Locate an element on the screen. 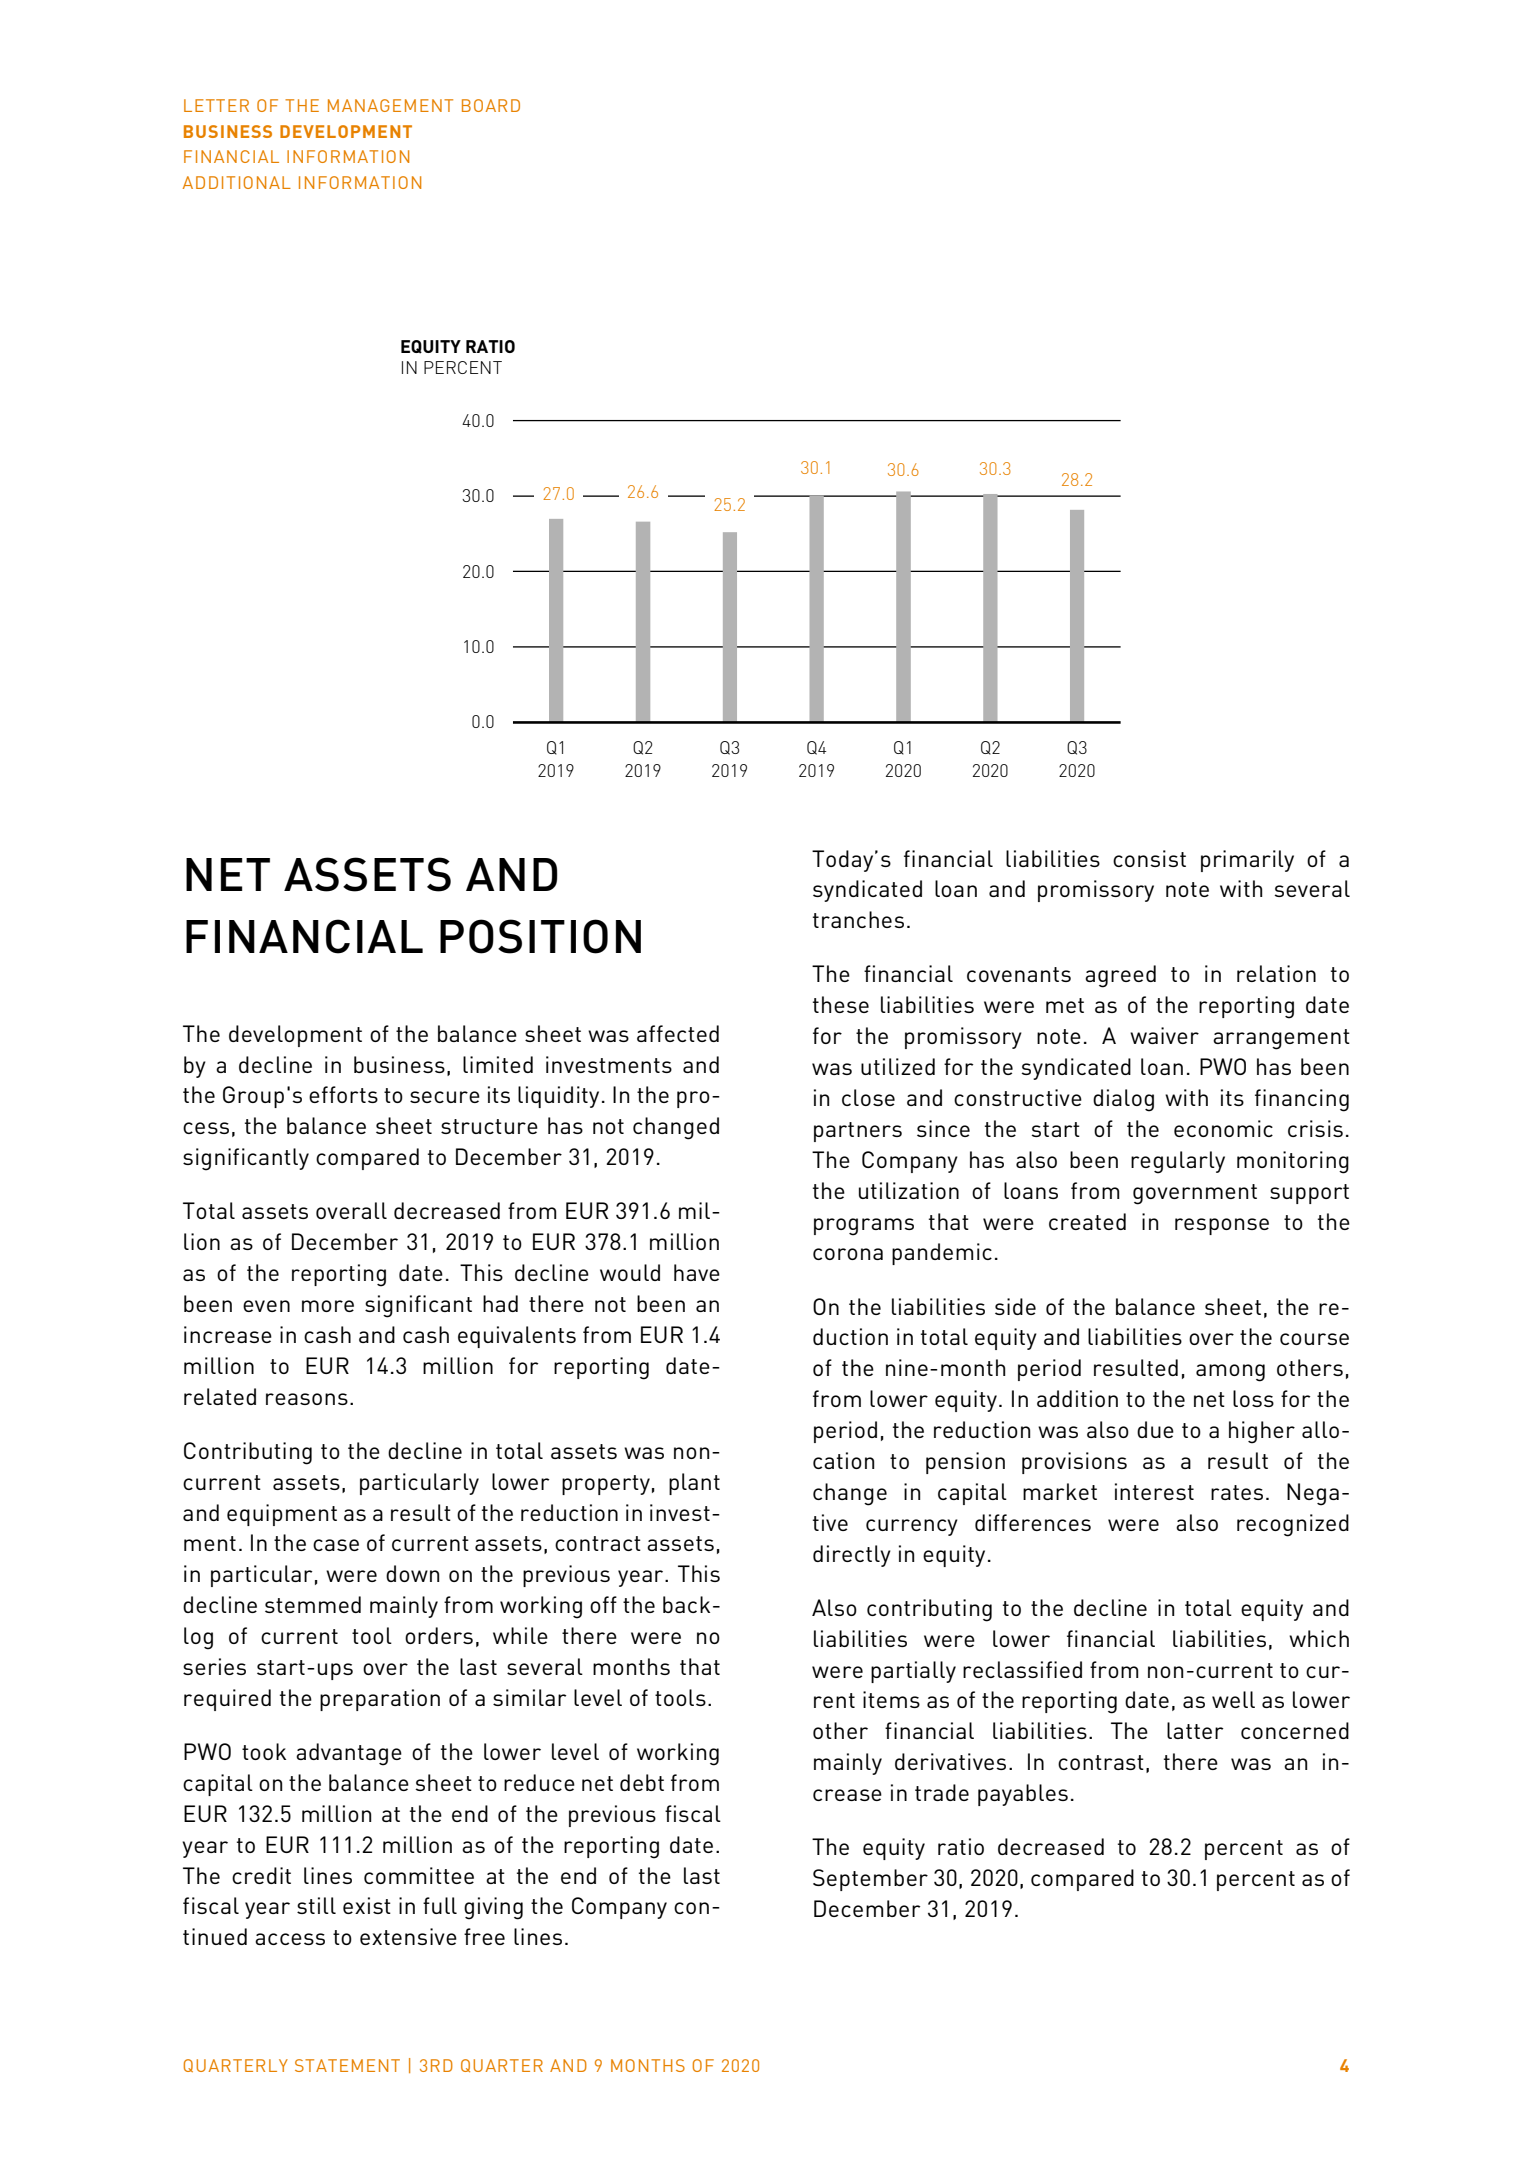  BOARD is located at coordinates (491, 105).
